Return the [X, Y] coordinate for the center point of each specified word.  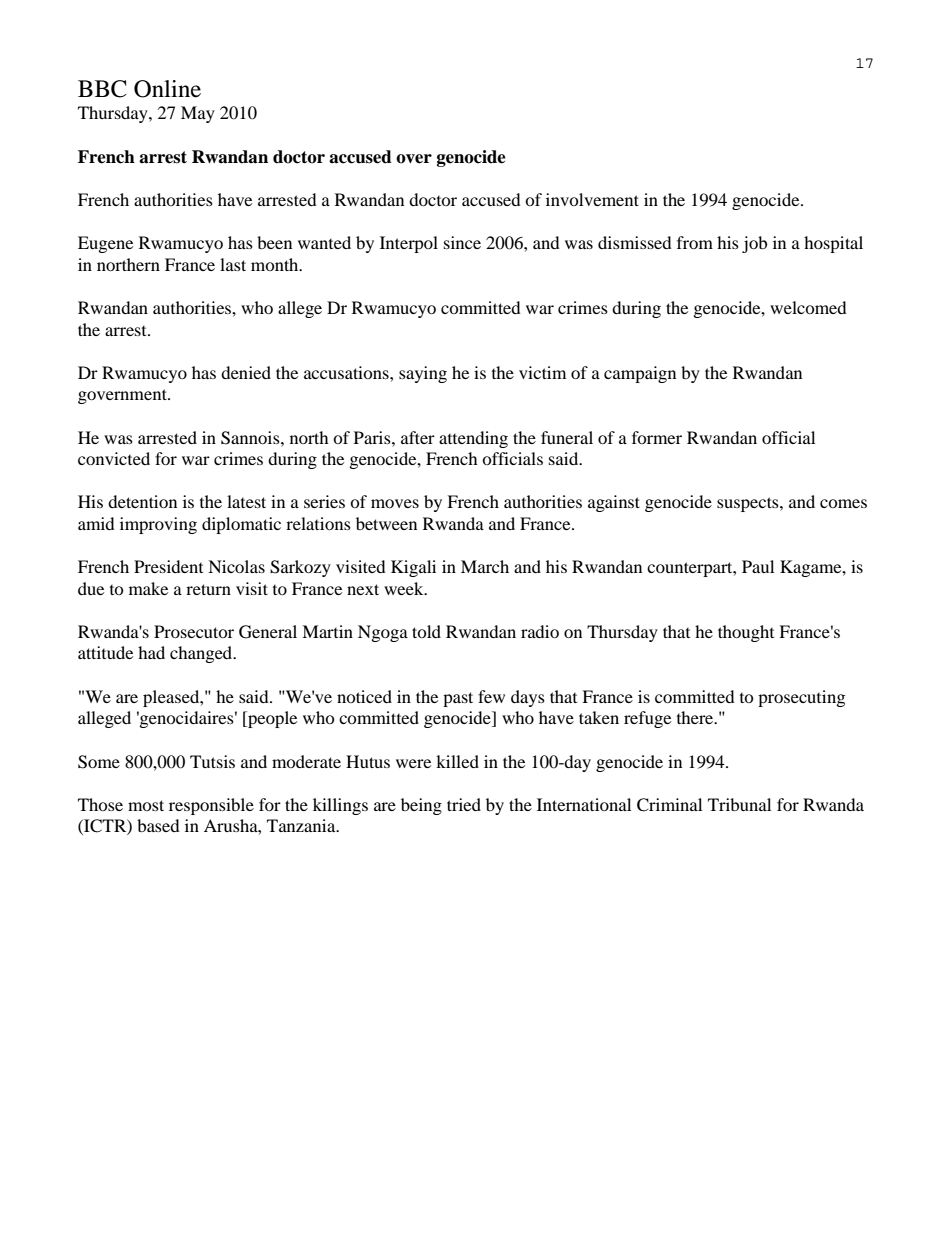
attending [473, 439]
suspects [749, 504]
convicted [114, 458]
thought [746, 633]
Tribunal [739, 804]
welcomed [808, 307]
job [754, 244]
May [198, 114]
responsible [211, 806]
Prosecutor [194, 631]
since [462, 242]
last [233, 264]
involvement [592, 199]
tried [464, 804]
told [426, 631]
